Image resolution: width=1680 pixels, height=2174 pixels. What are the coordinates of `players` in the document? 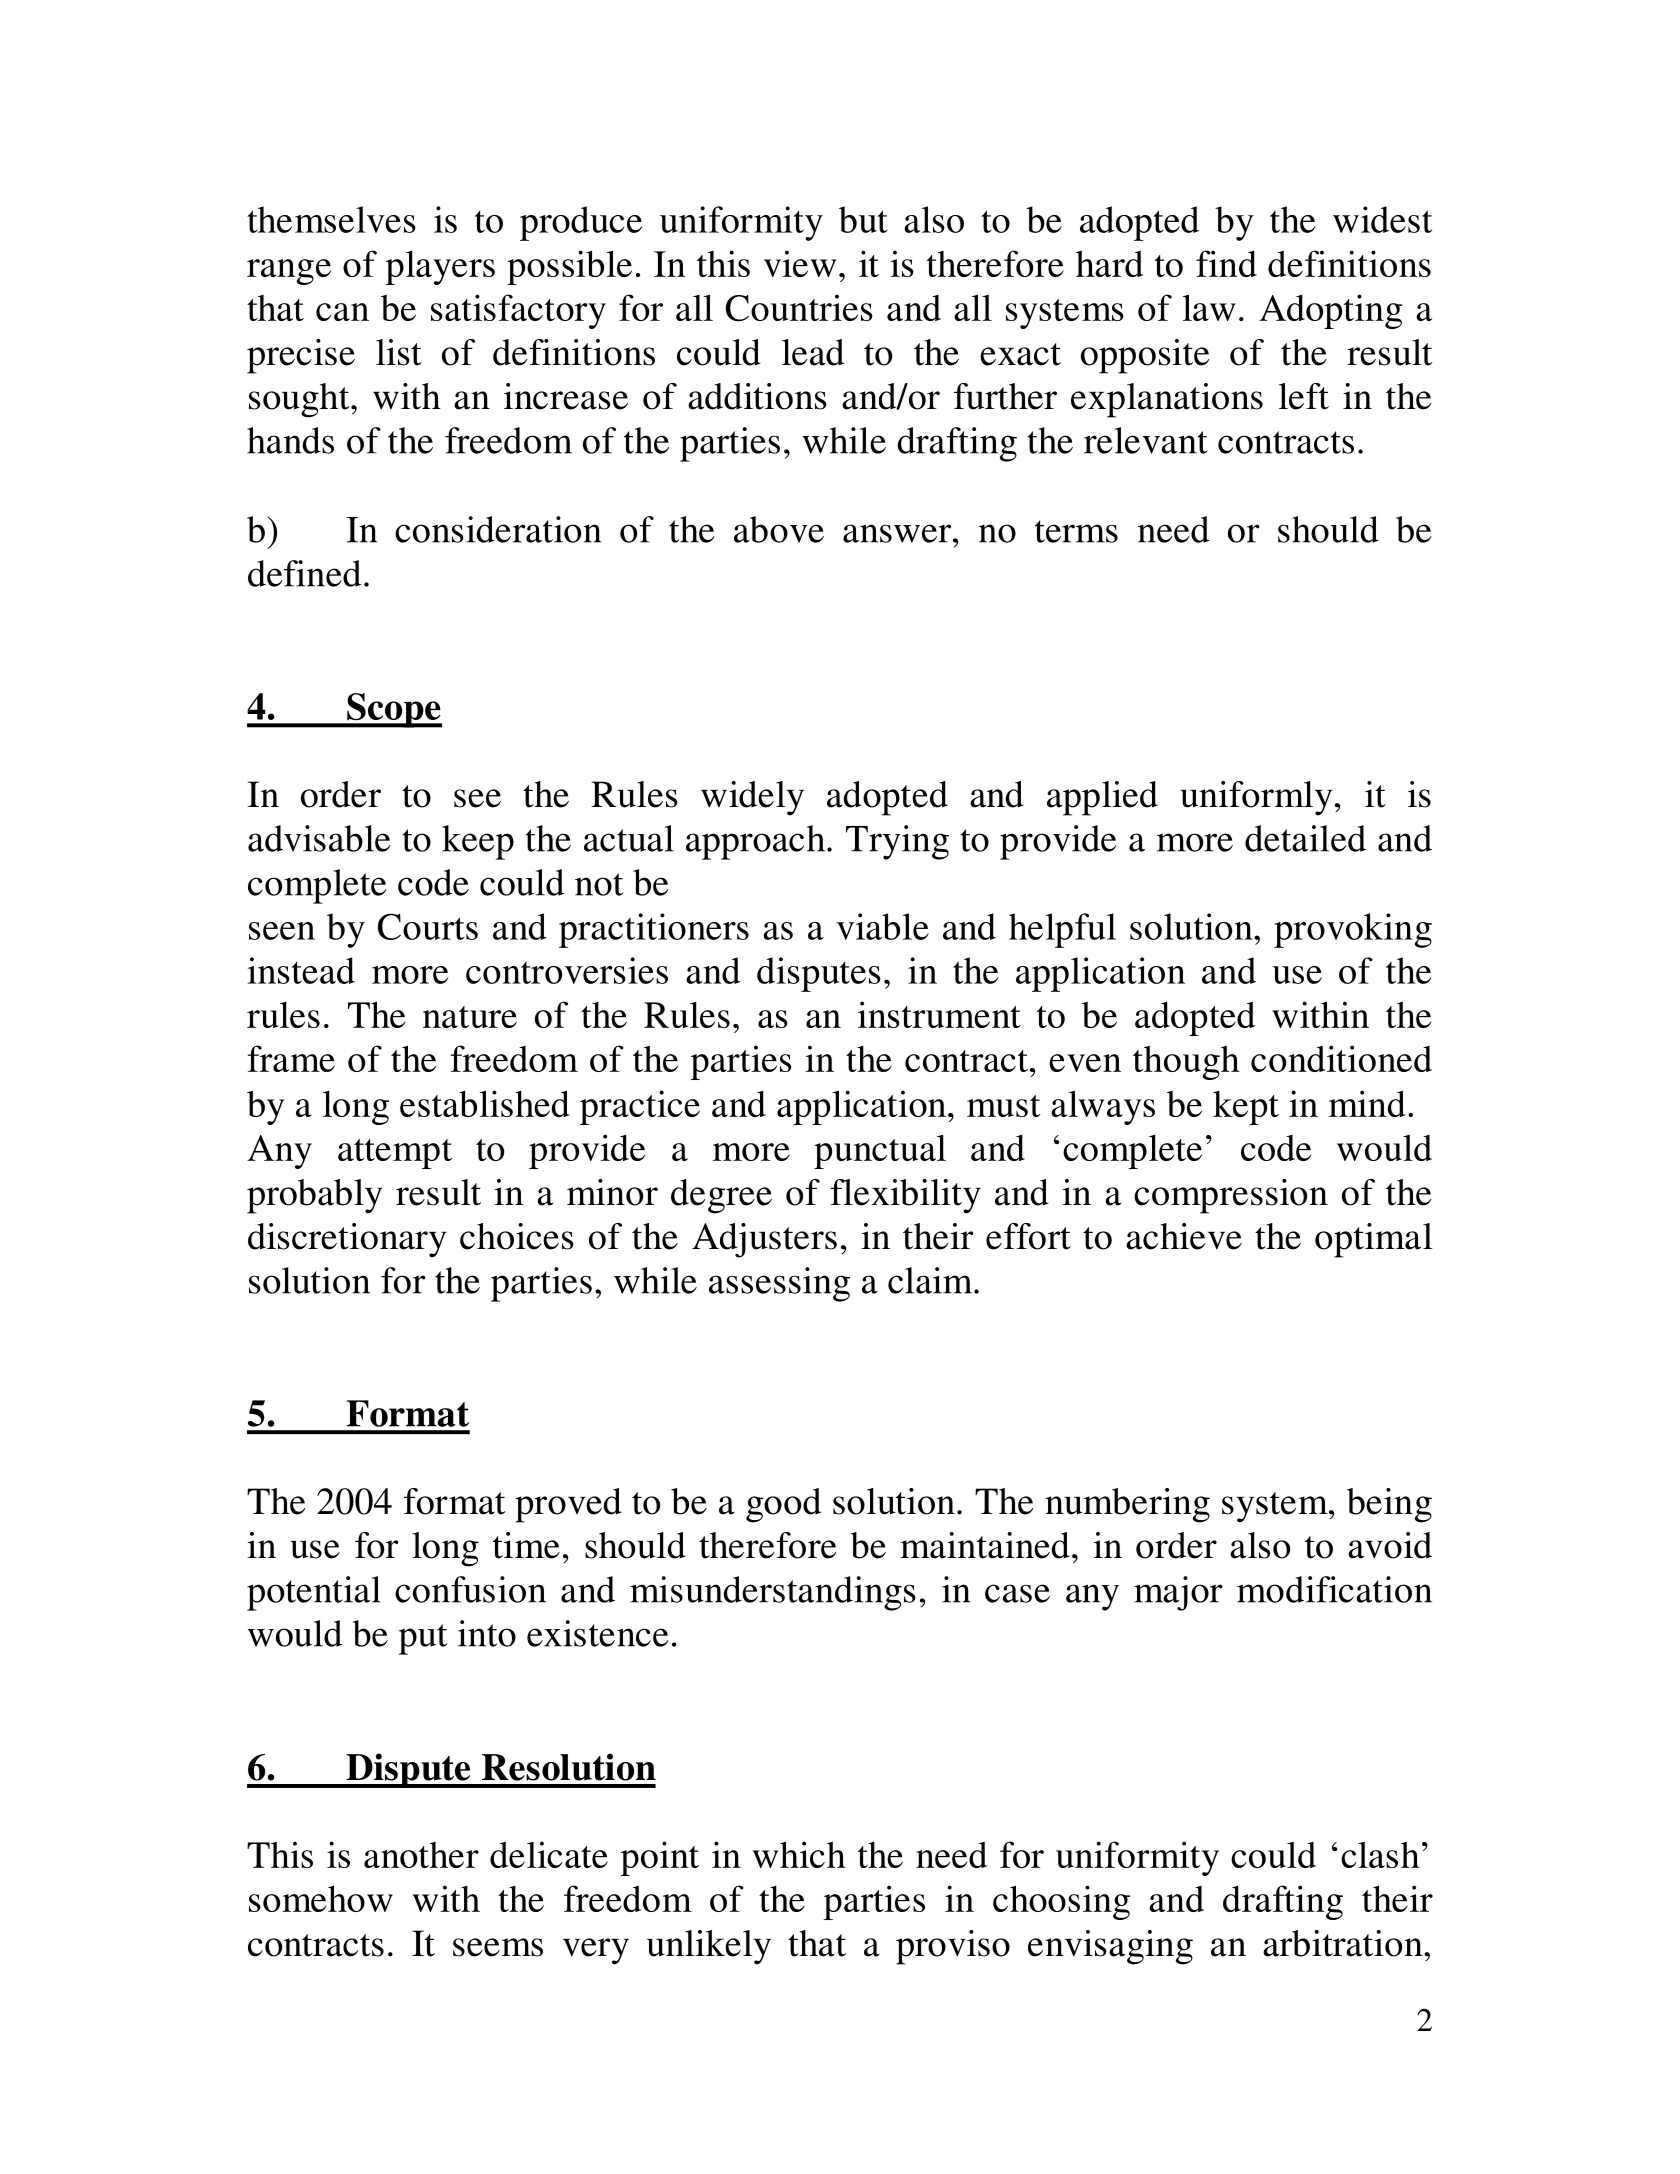 It's located at (440, 268).
